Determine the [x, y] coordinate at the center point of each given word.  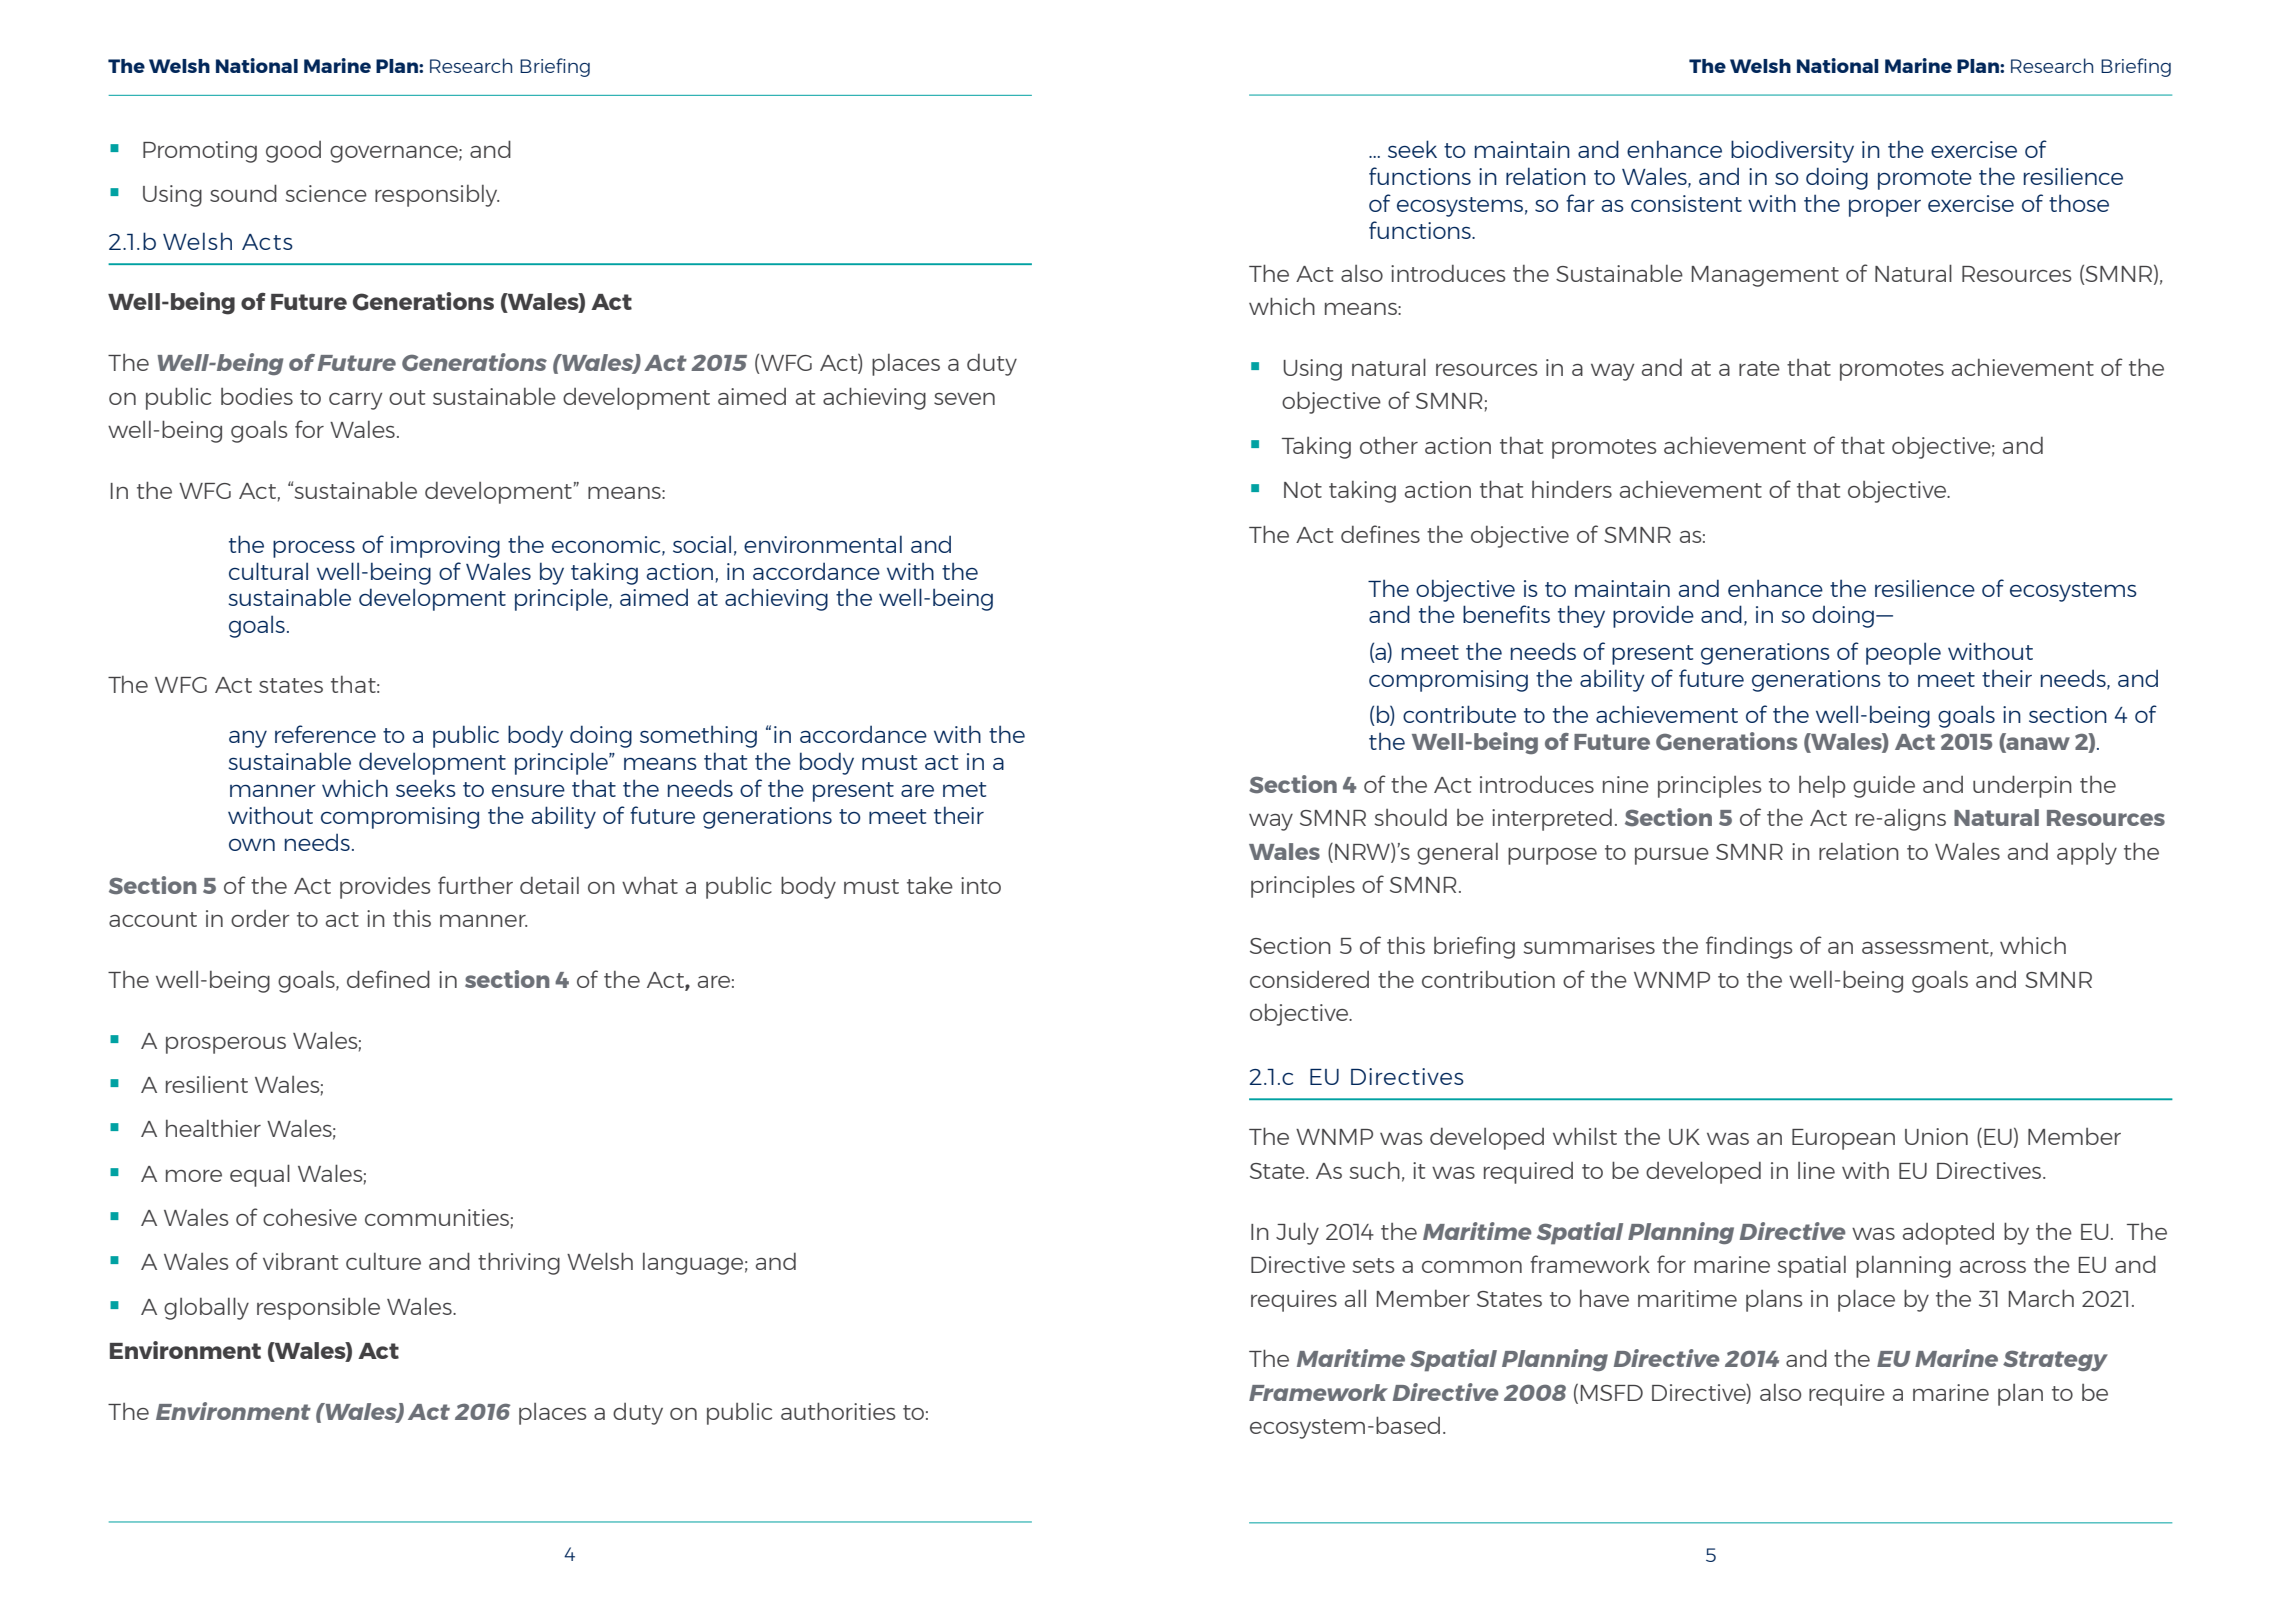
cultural [268, 571]
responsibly [437, 196]
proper [1885, 208]
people [1903, 653]
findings [1749, 947]
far [1580, 203]
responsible [318, 1308]
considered [1309, 979]
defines [1380, 534]
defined [388, 979]
